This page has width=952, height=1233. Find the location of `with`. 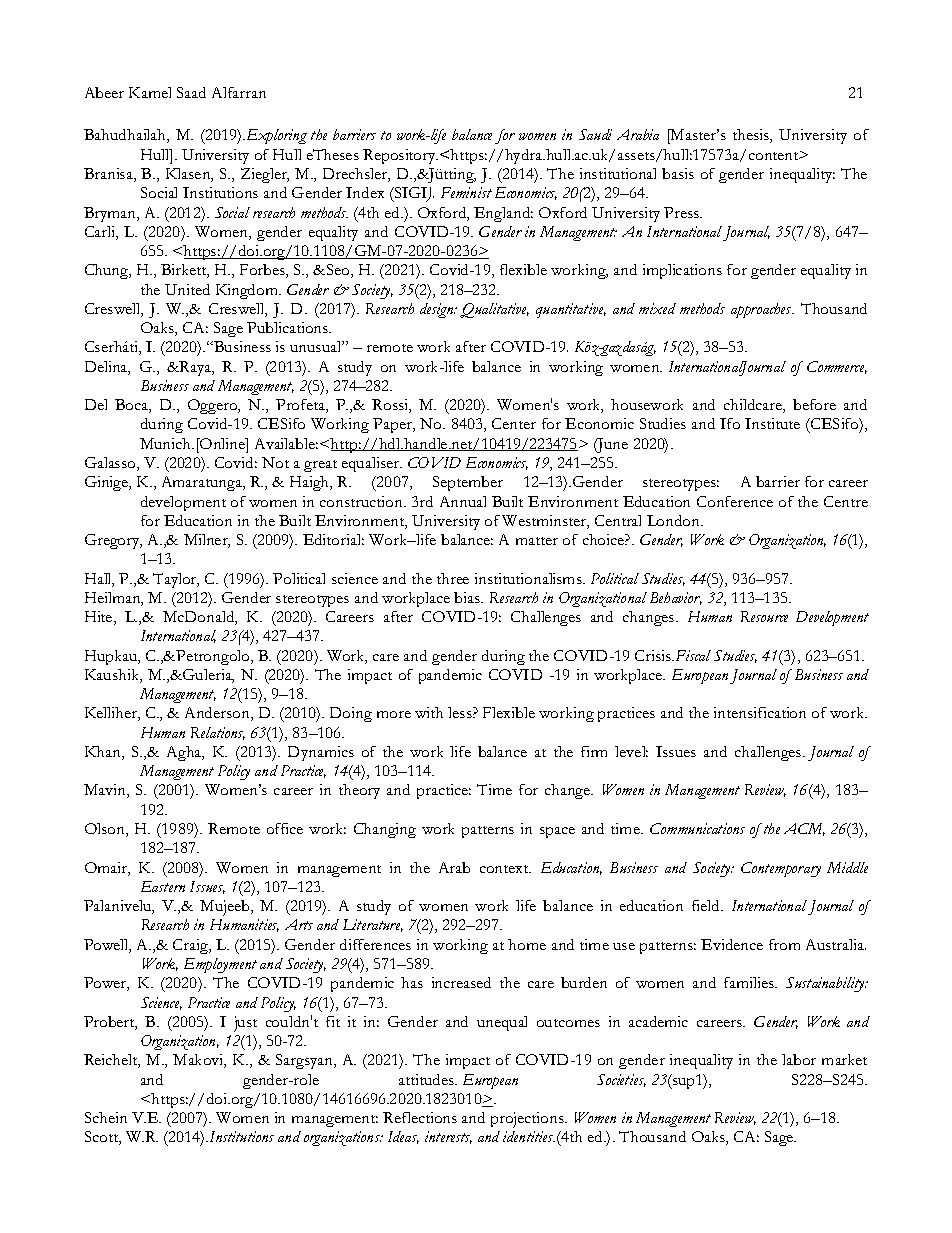

with is located at coordinates (429, 712).
